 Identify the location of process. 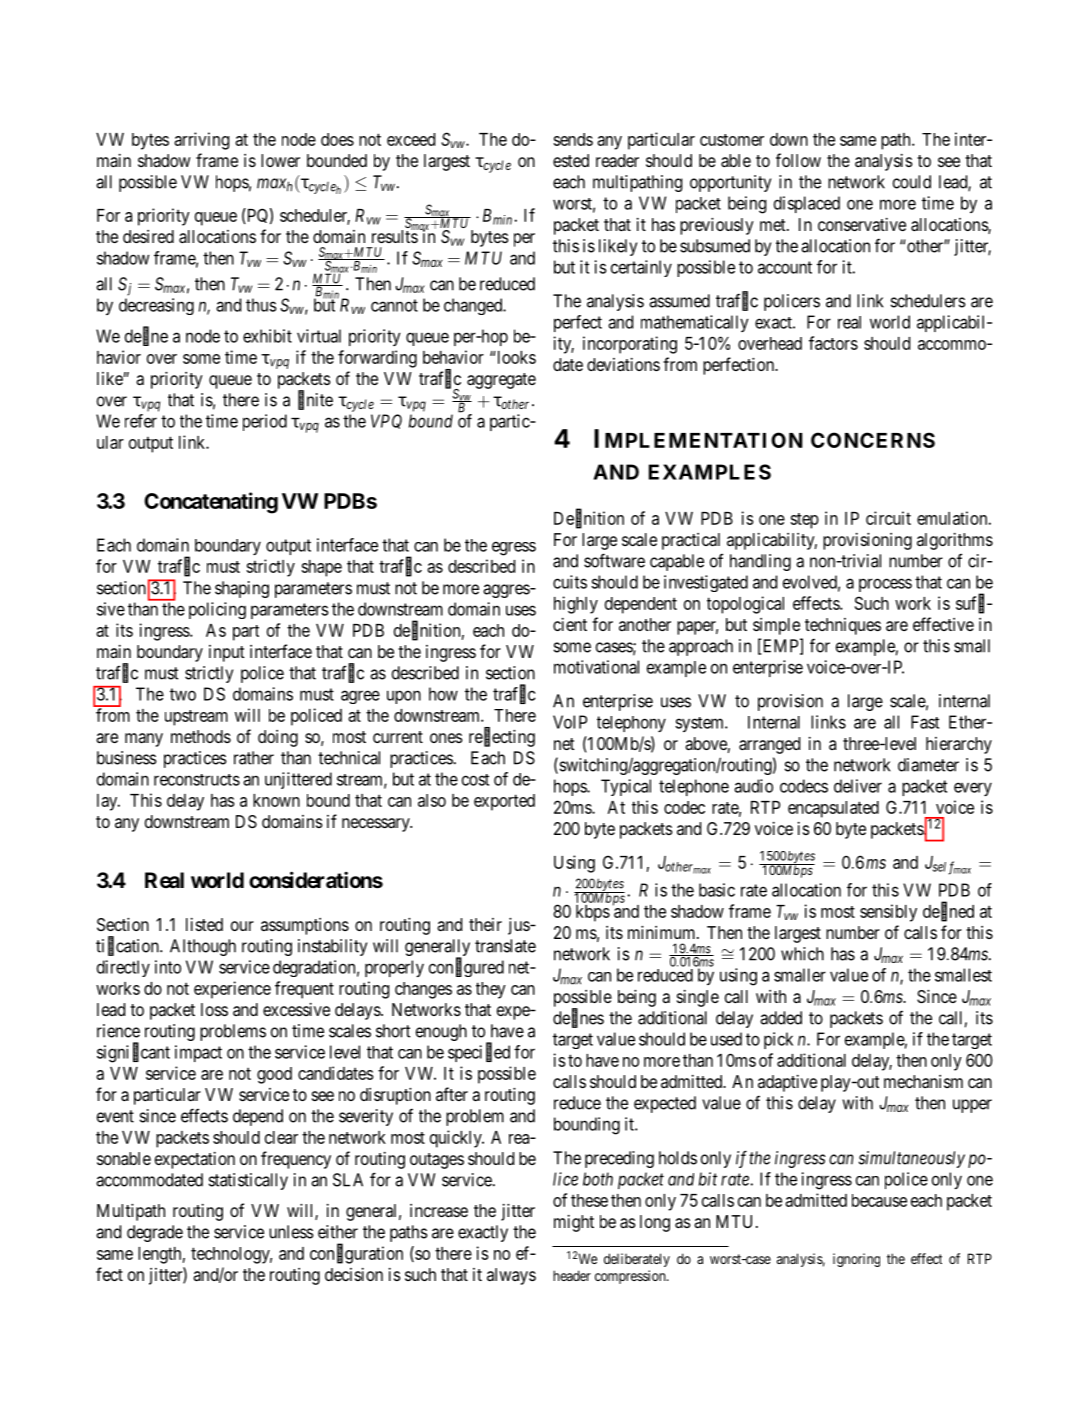
(885, 585).
